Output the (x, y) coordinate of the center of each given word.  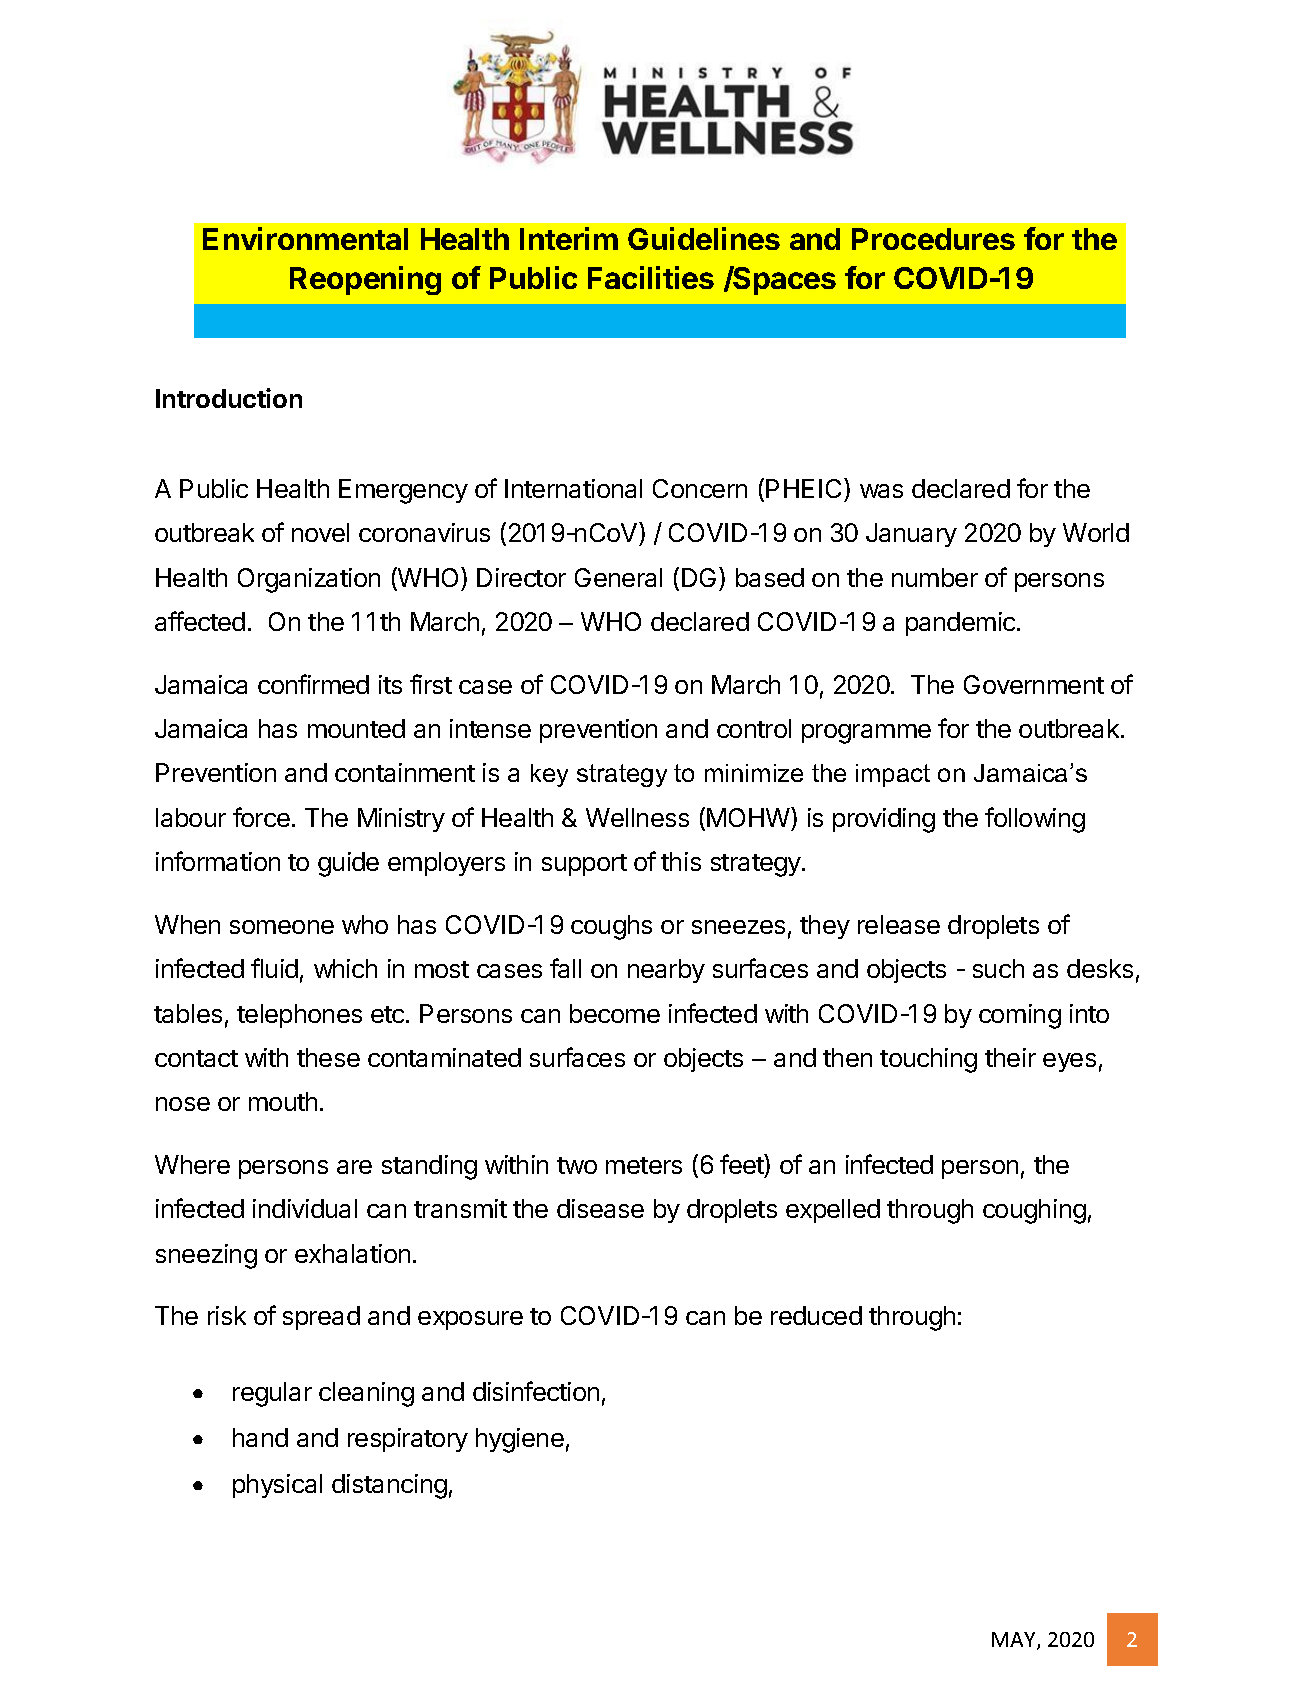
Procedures (933, 239)
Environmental (305, 238)
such (998, 968)
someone (282, 927)
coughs (611, 927)
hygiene (520, 1440)
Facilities (651, 277)
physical (277, 1486)
